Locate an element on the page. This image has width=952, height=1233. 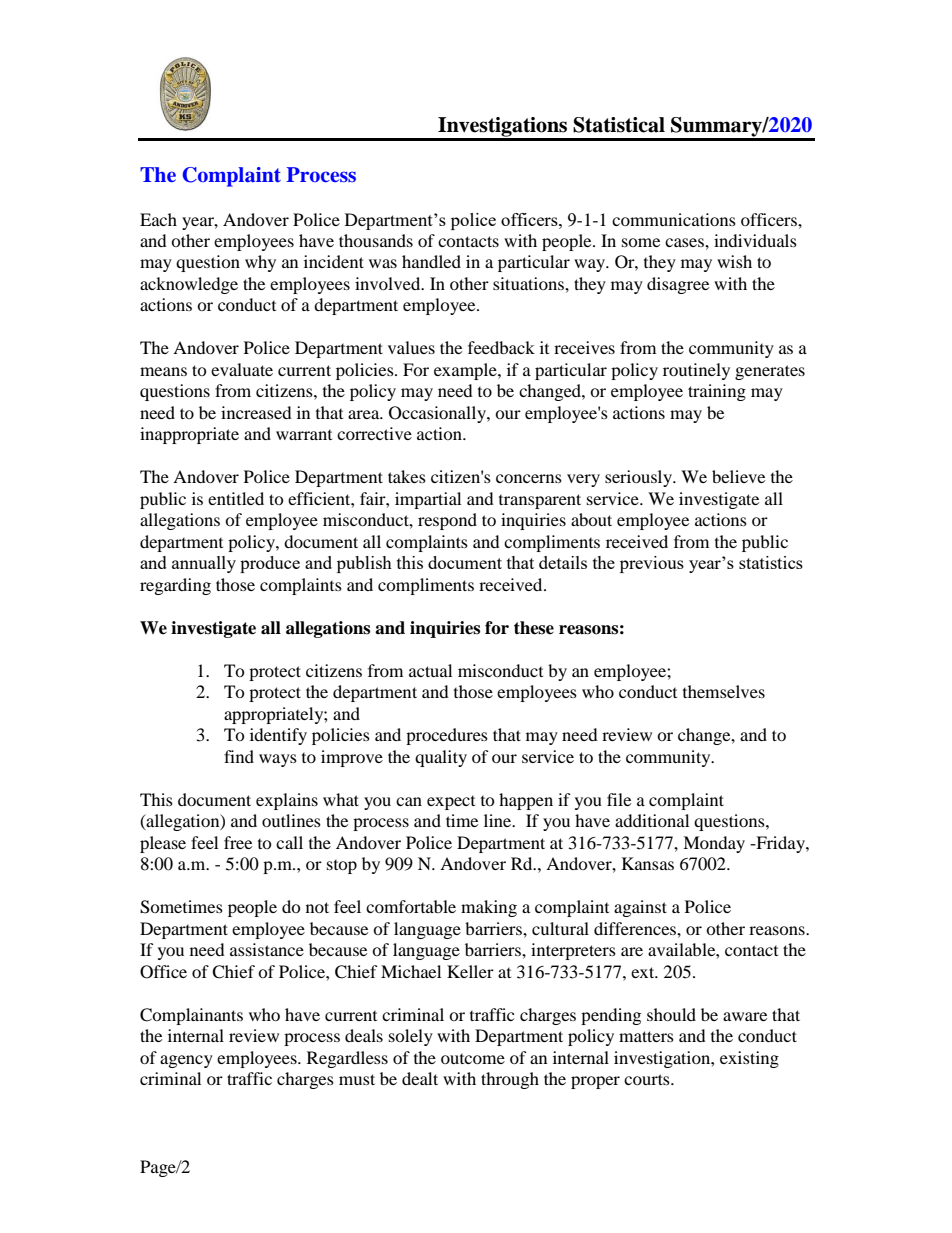
believe is located at coordinates (738, 476).
